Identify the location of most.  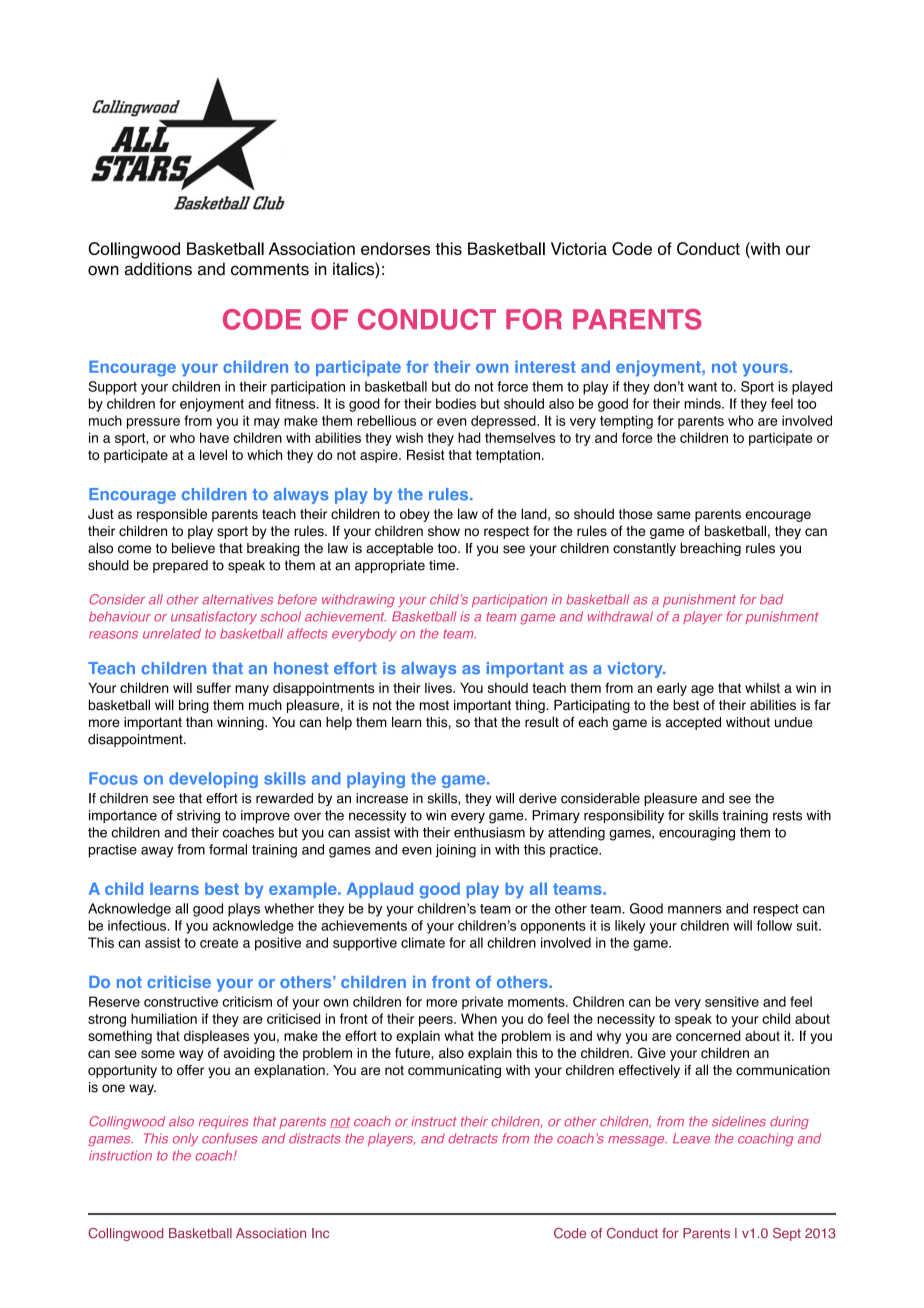
(434, 705).
